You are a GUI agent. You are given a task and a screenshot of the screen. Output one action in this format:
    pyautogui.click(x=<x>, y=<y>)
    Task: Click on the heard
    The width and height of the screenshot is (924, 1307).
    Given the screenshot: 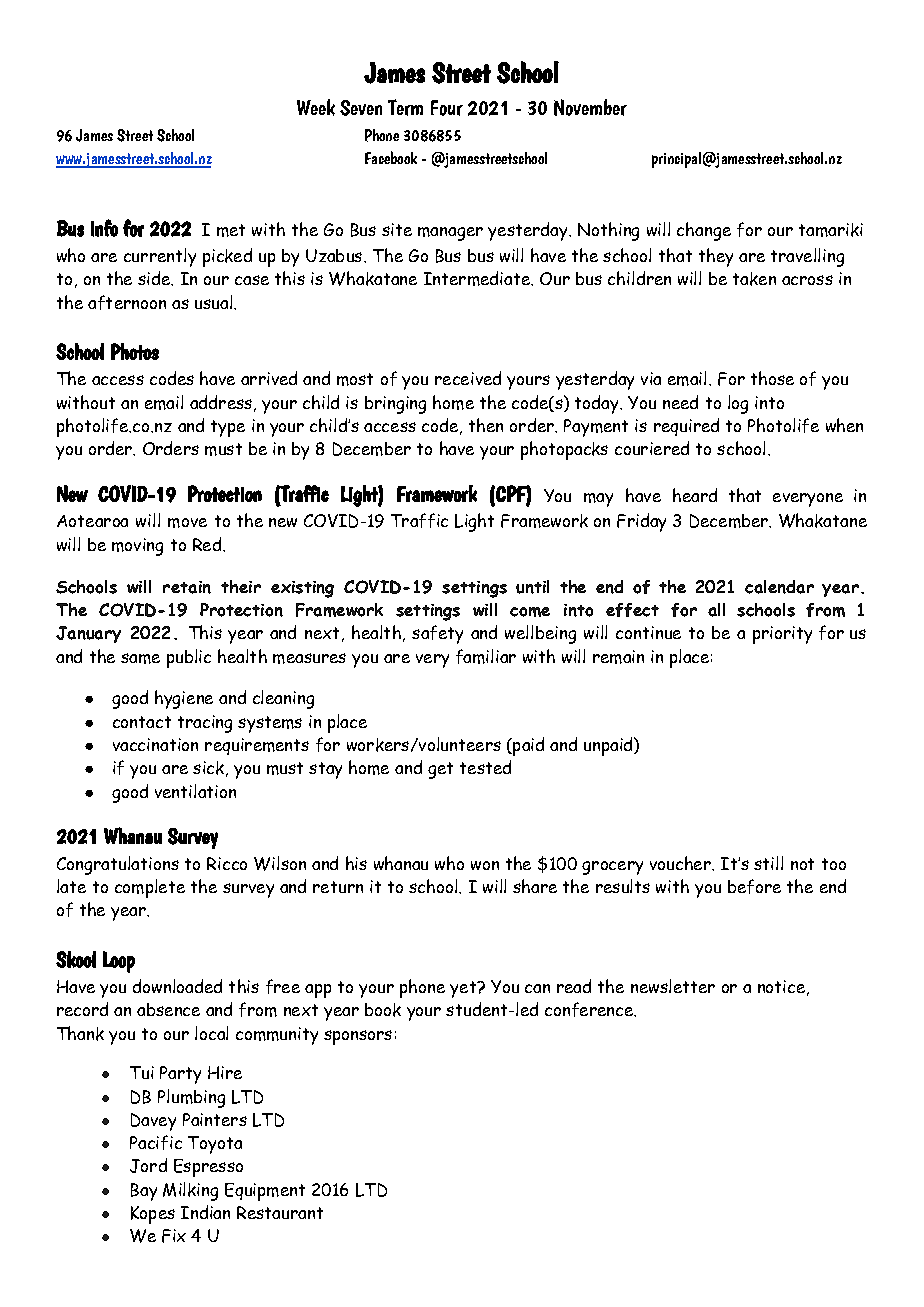 What is the action you would take?
    pyautogui.click(x=695, y=495)
